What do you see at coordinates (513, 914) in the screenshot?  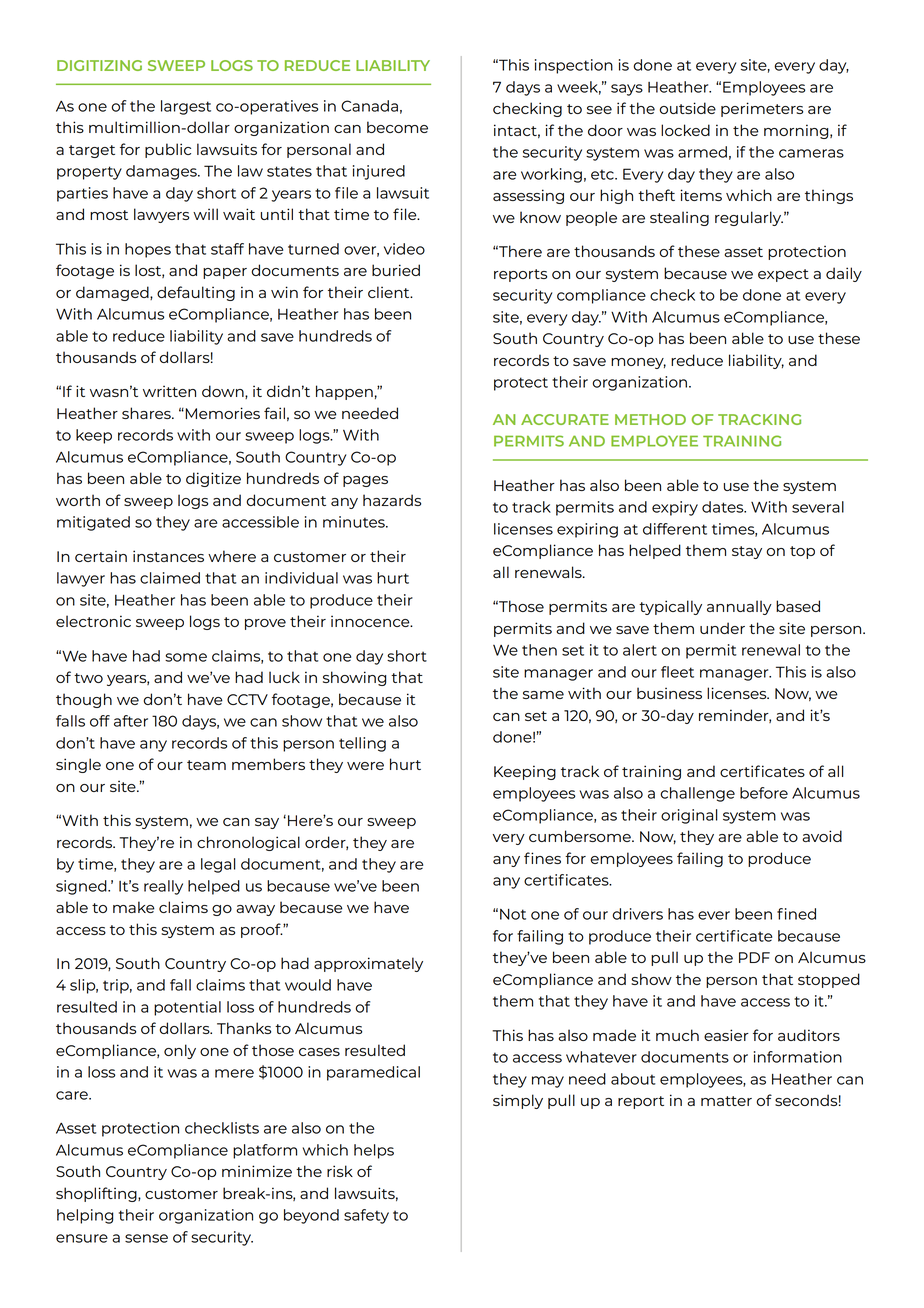 I see `Not` at bounding box center [513, 914].
